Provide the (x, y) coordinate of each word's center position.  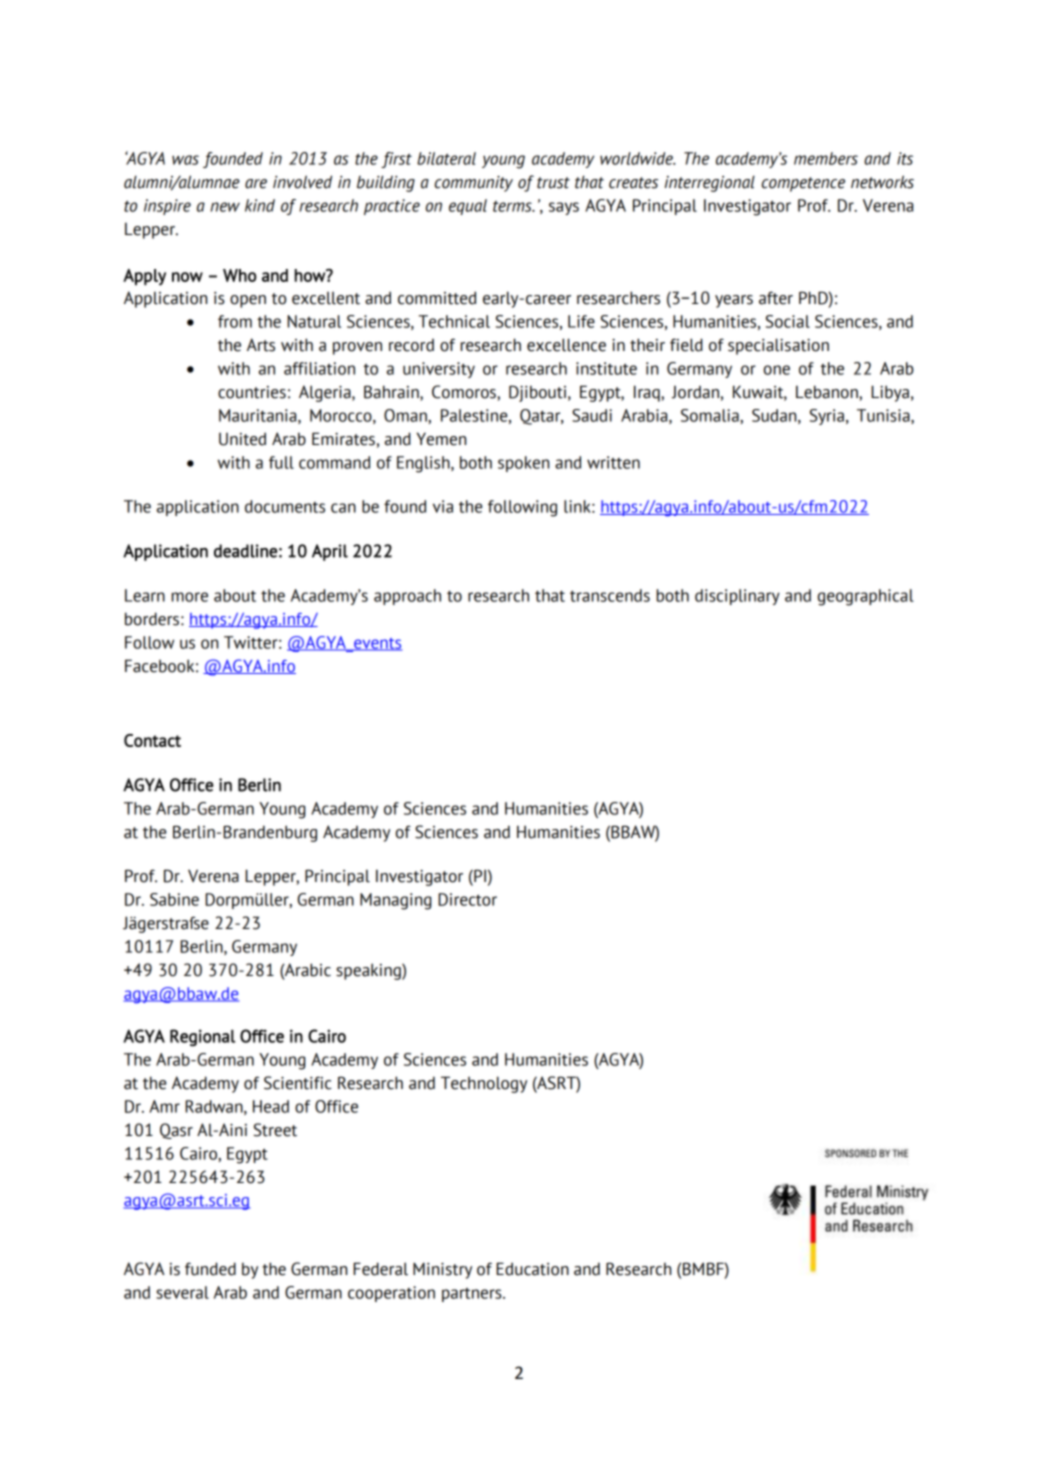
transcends (610, 595)
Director (467, 899)
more (190, 597)
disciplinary (737, 597)
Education (532, 1269)
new (225, 207)
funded (210, 1269)
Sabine (174, 899)
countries (252, 392)
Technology (484, 1084)
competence (803, 184)
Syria (828, 417)
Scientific (298, 1083)
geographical (866, 597)
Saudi (592, 415)
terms (513, 206)
